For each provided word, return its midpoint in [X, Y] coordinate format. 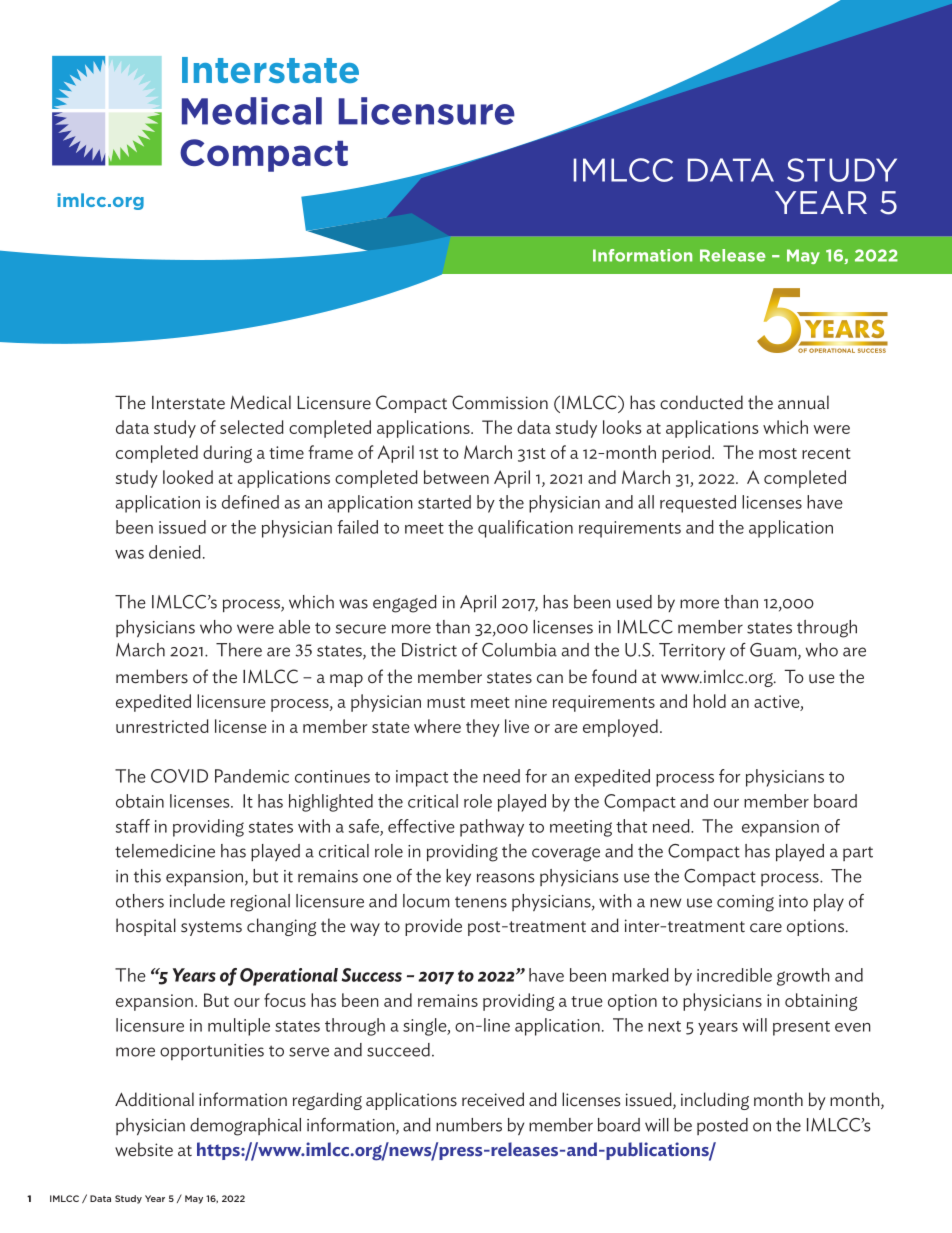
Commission [500, 402]
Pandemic [252, 776]
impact [422, 778]
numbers [469, 1125]
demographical [245, 1127]
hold [709, 701]
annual [803, 402]
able [294, 627]
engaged [405, 604]
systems [211, 928]
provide [433, 927]
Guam [774, 651]
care [766, 928]
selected [252, 427]
